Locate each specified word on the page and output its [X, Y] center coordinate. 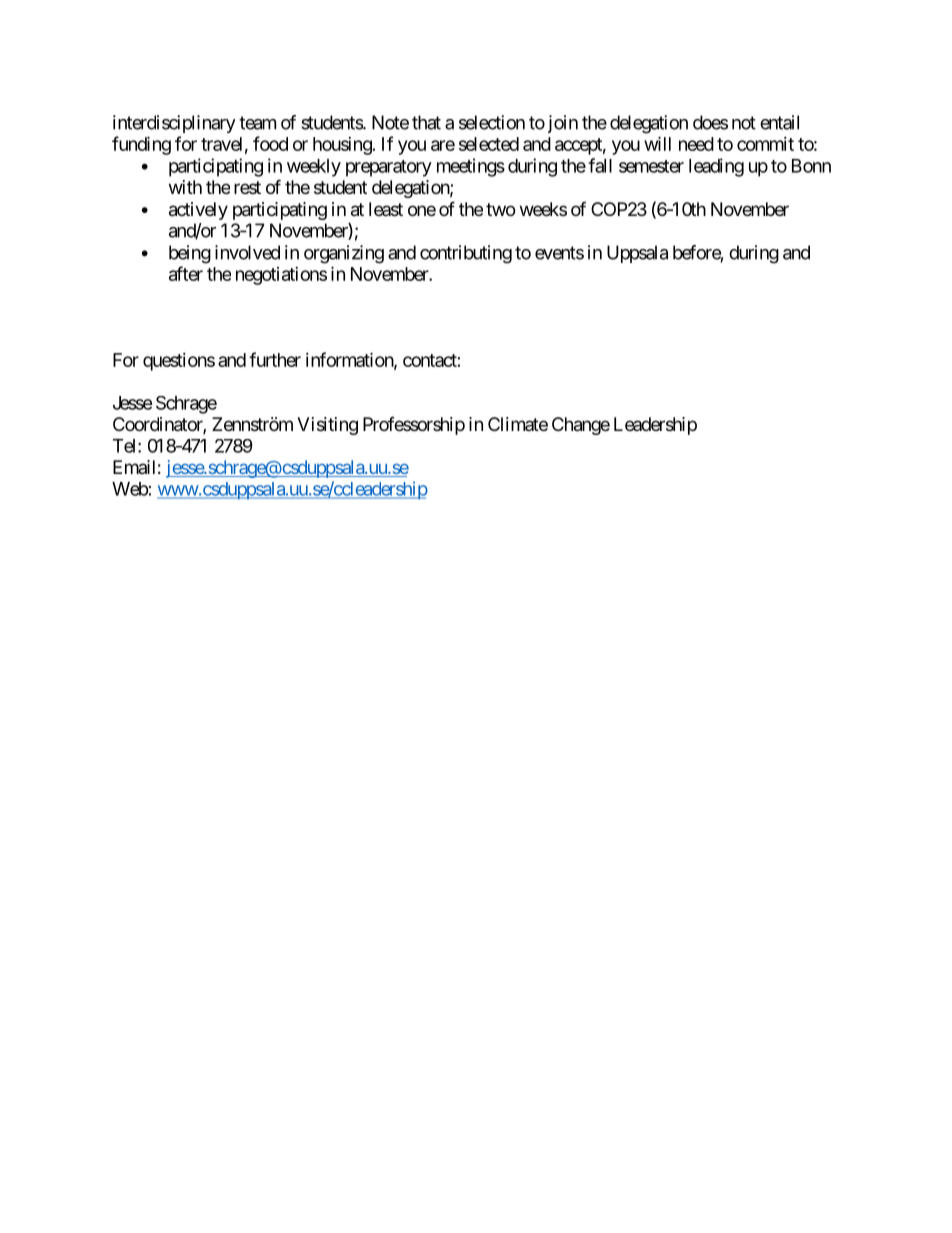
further [275, 359]
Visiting [327, 426]
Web [130, 489]
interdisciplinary [174, 124]
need [696, 144]
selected [489, 144]
